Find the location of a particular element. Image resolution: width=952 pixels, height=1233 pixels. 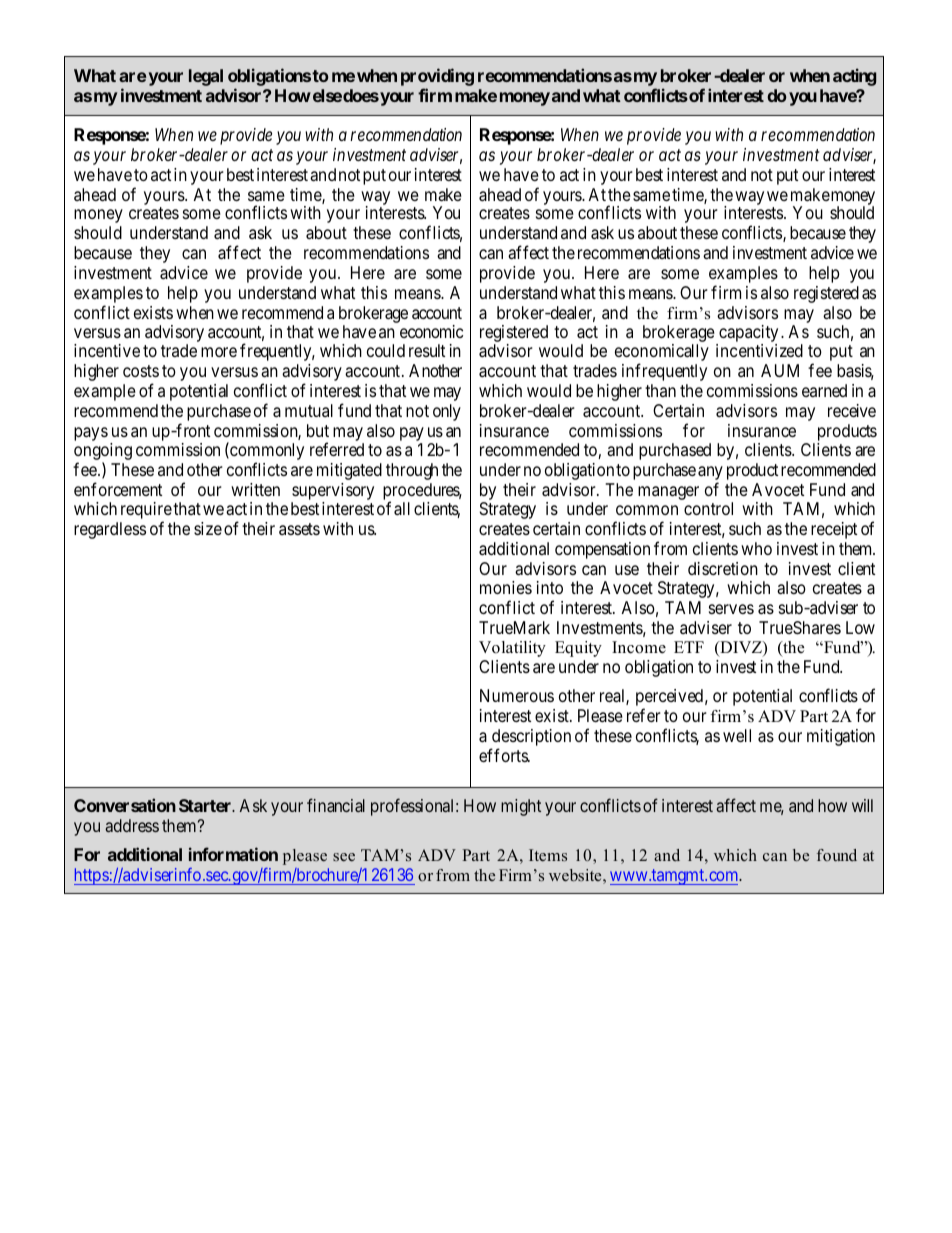

well is located at coordinates (737, 735).
